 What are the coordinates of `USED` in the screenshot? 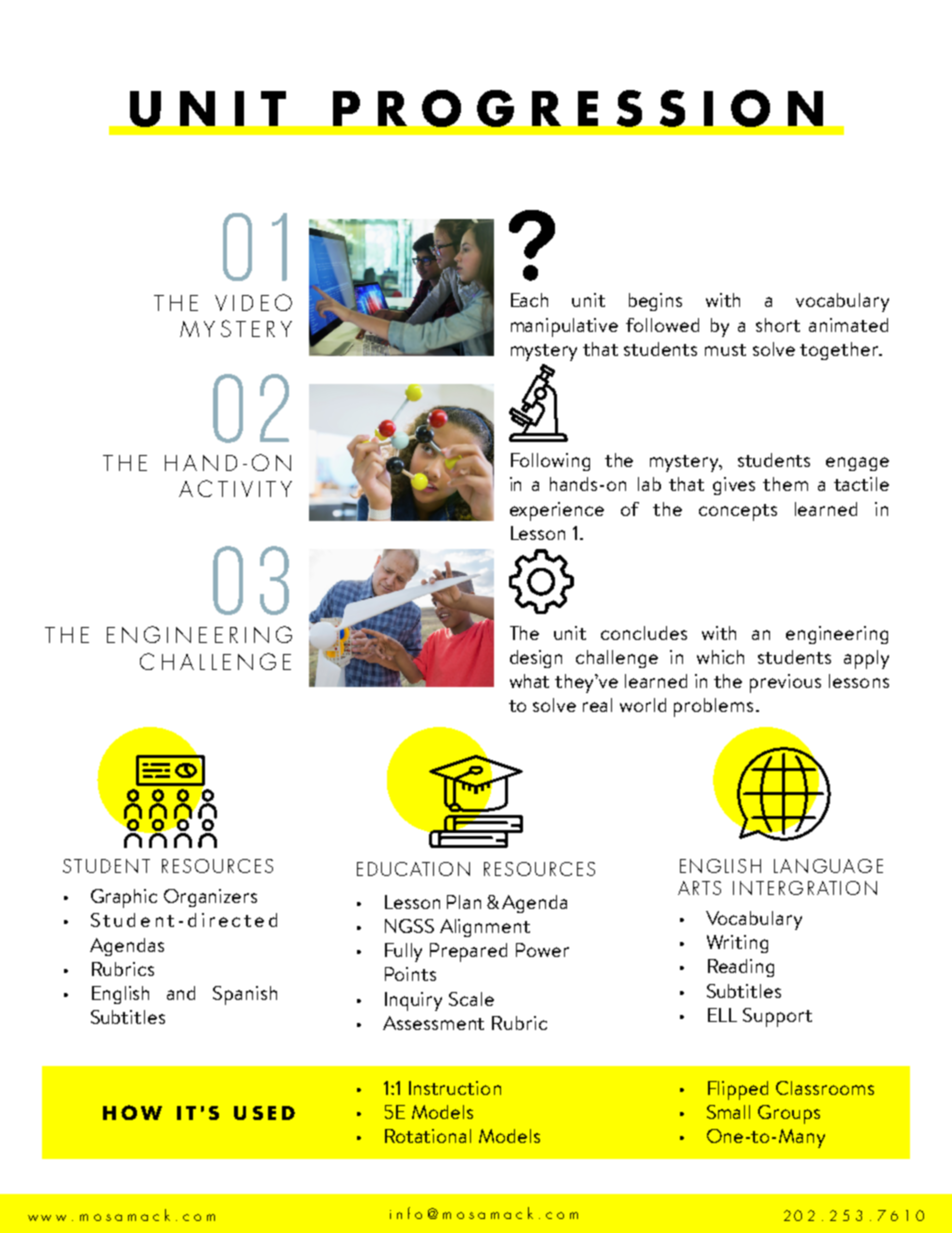 It's located at (264, 1113).
